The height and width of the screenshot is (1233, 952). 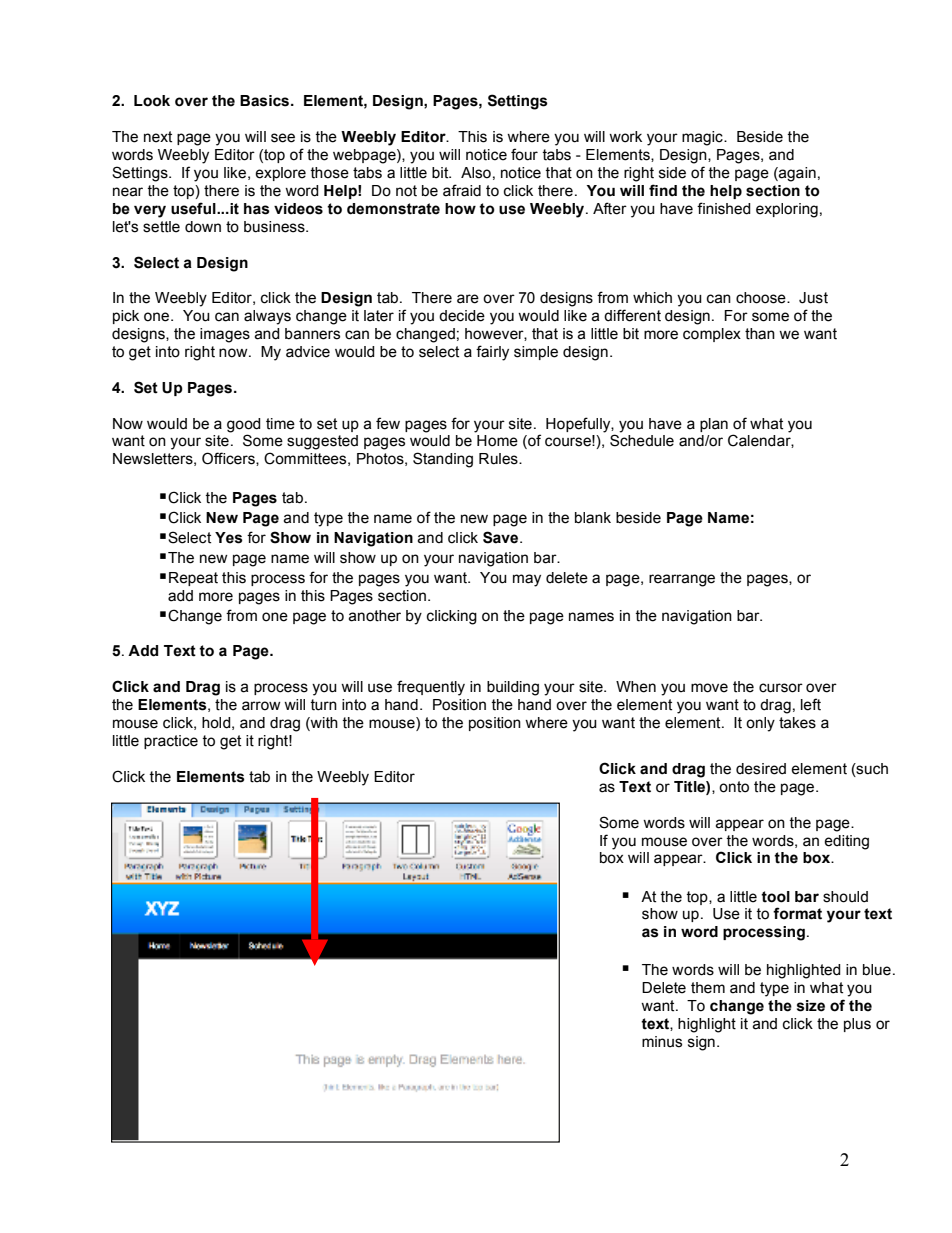 I want to click on onto, so click(x=734, y=787).
